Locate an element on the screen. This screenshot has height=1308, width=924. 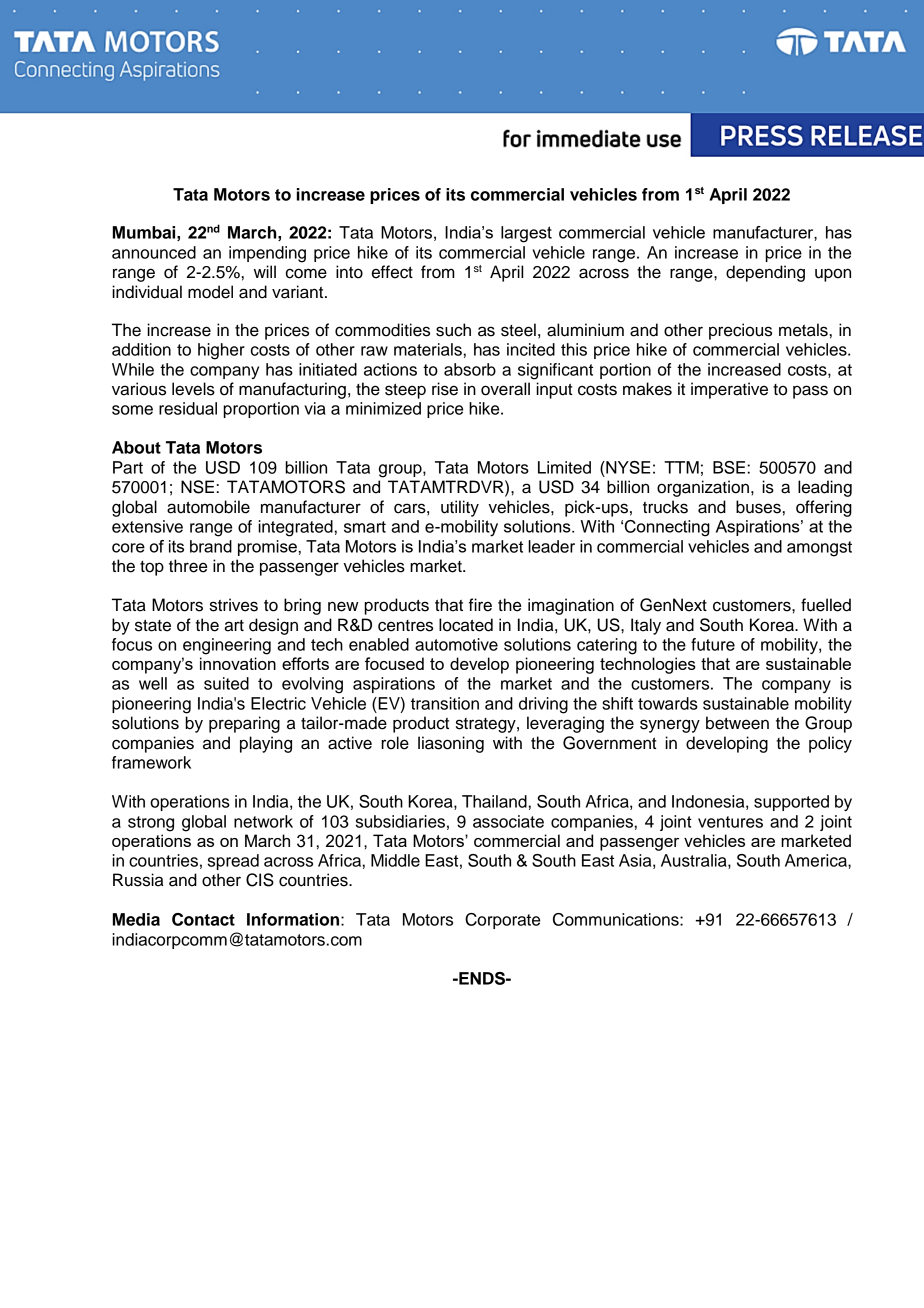
depending is located at coordinates (765, 273).
